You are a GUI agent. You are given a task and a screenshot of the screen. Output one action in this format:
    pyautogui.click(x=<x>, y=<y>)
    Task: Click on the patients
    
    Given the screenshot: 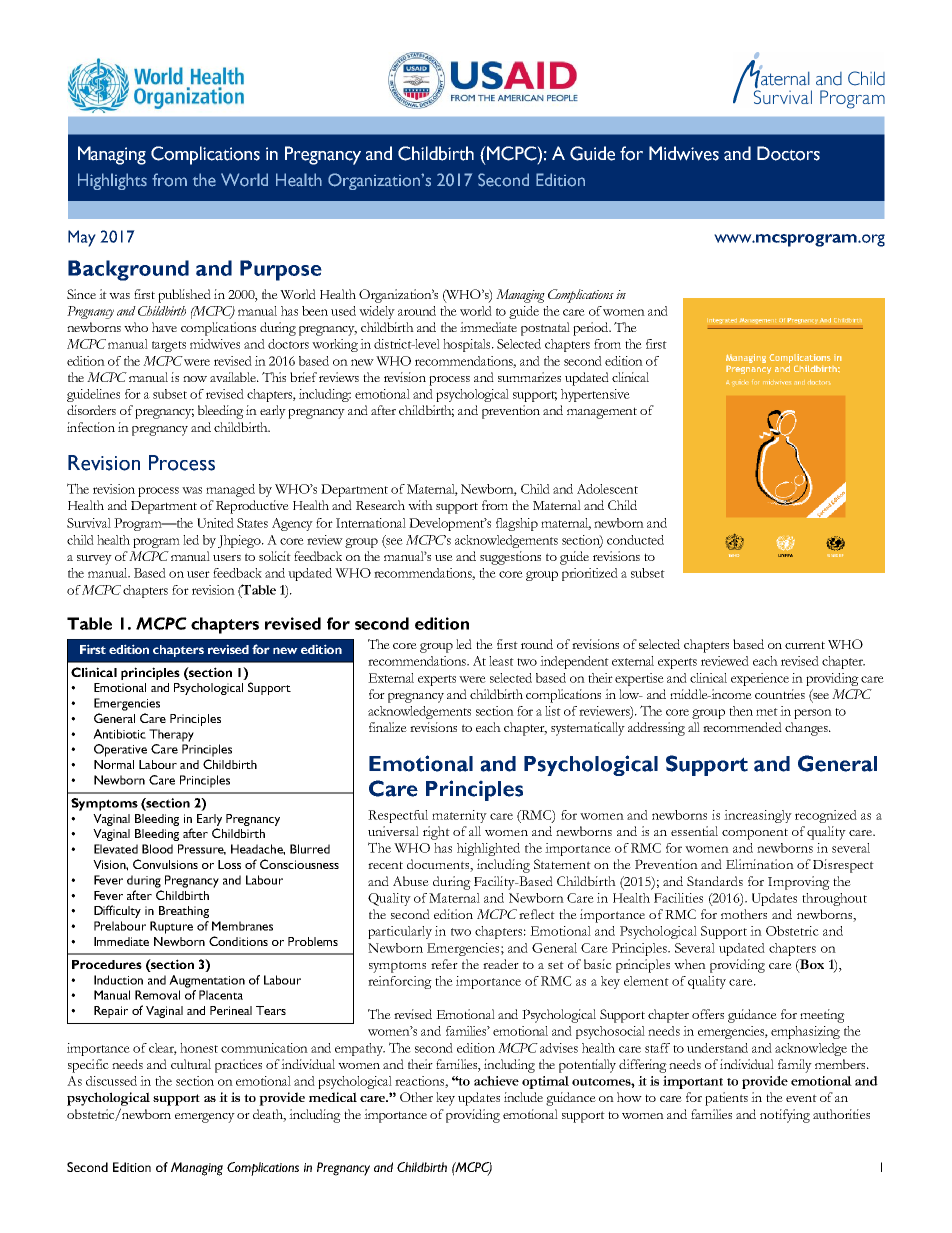 What is the action you would take?
    pyautogui.click(x=726, y=1099)
